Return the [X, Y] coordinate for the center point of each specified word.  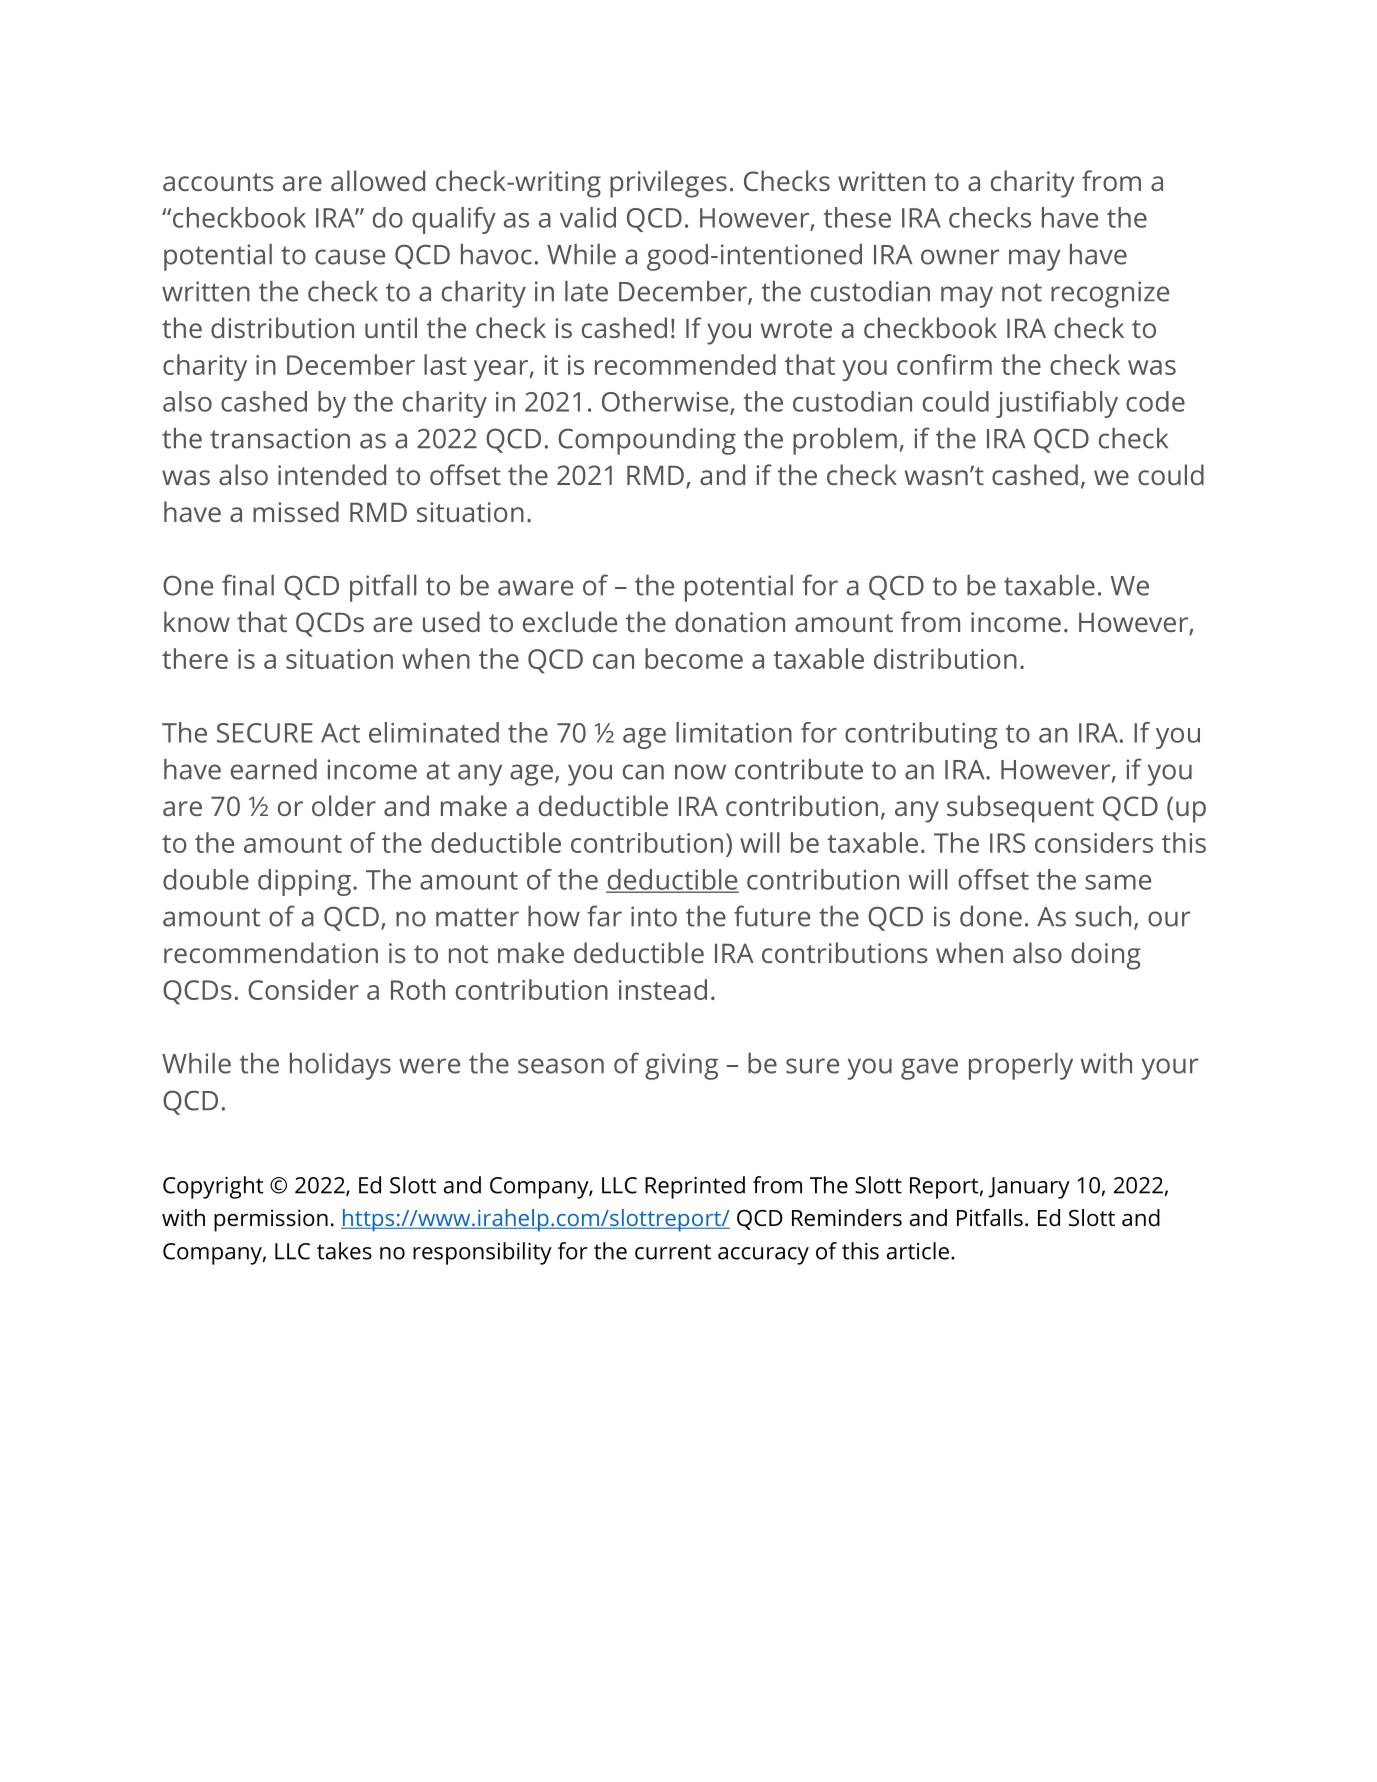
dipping [304, 882]
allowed [378, 180]
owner [960, 257]
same [1118, 882]
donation [730, 621]
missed [296, 511]
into [654, 916]
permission [271, 1220]
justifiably [1057, 404]
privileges [668, 184]
